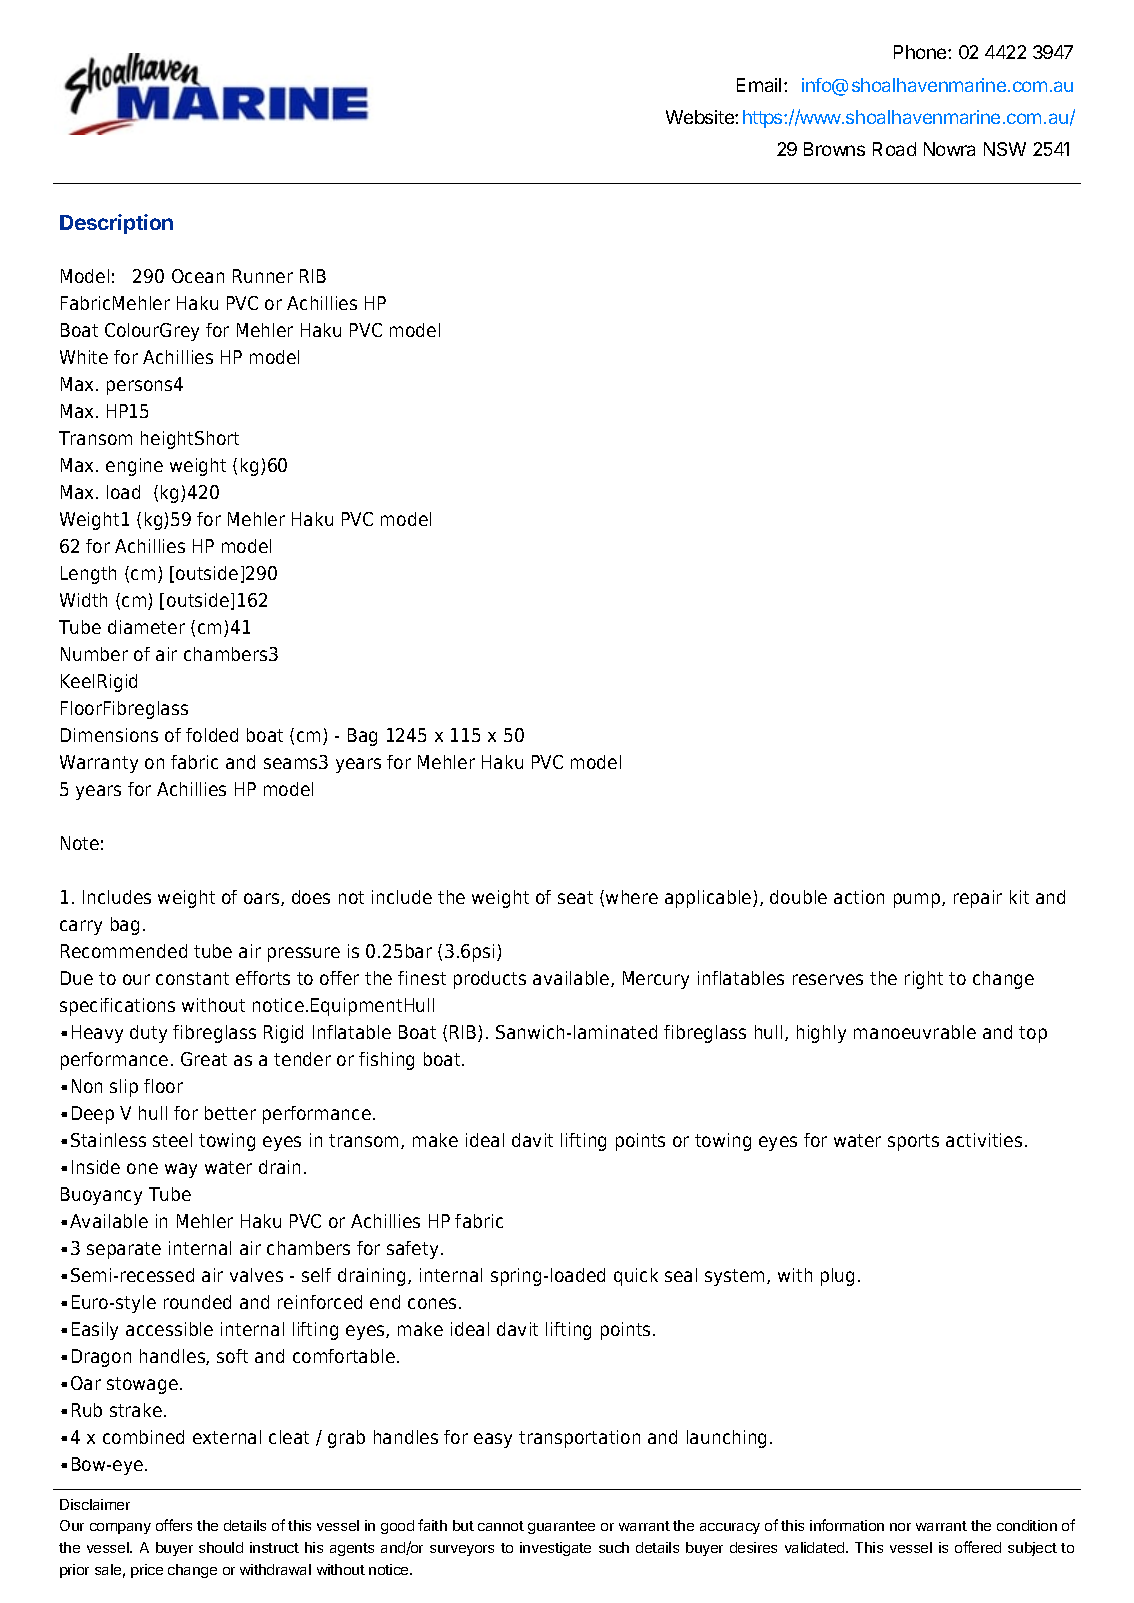  What do you see at coordinates (204, 1059) in the document?
I see `Great` at bounding box center [204, 1059].
